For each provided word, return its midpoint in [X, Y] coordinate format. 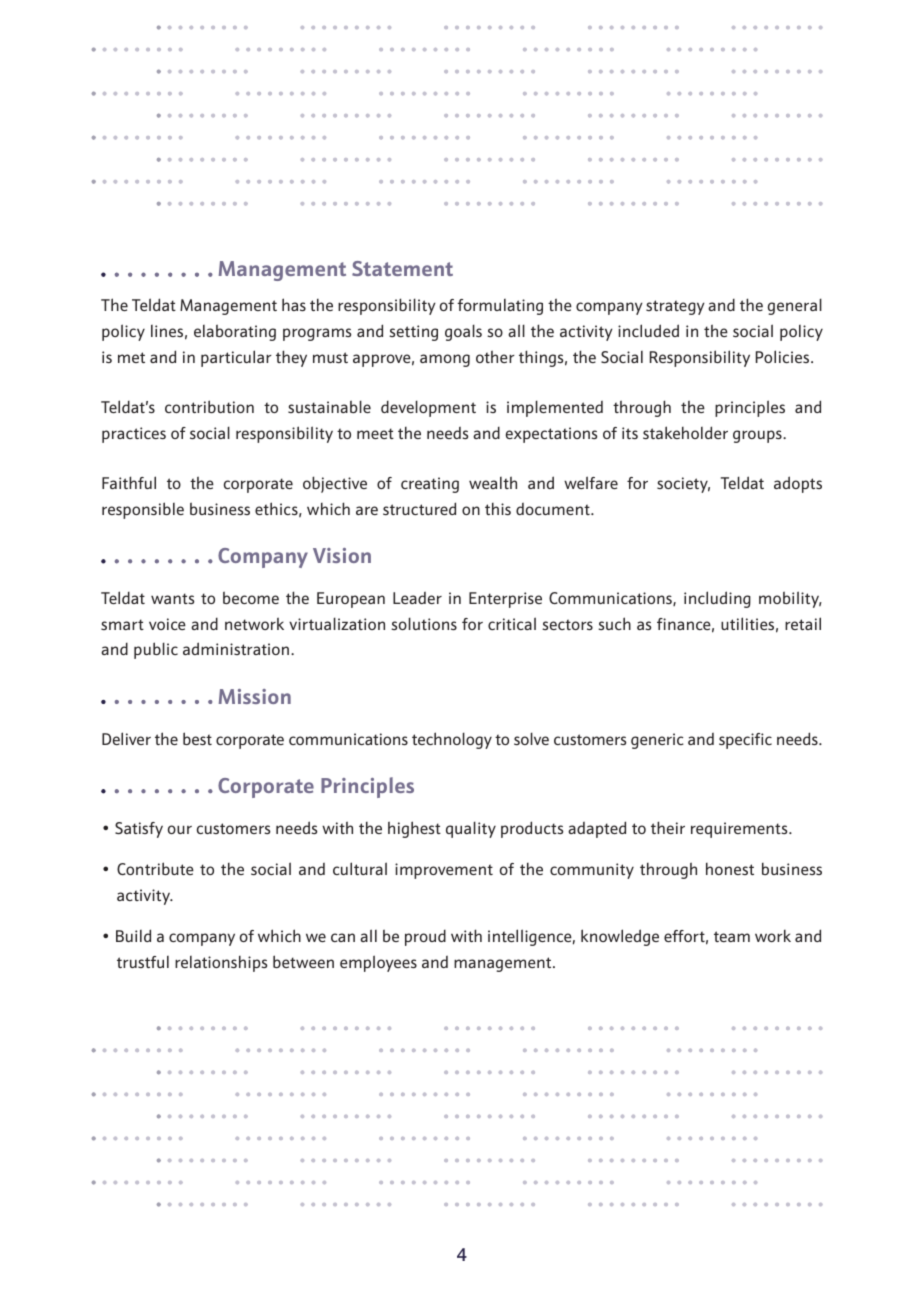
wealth [493, 482]
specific [745, 741]
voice [167, 624]
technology [452, 740]
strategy [675, 307]
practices [134, 435]
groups [758, 436]
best [197, 738]
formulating [500, 307]
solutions [424, 623]
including [717, 599]
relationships [221, 964]
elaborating [235, 332]
